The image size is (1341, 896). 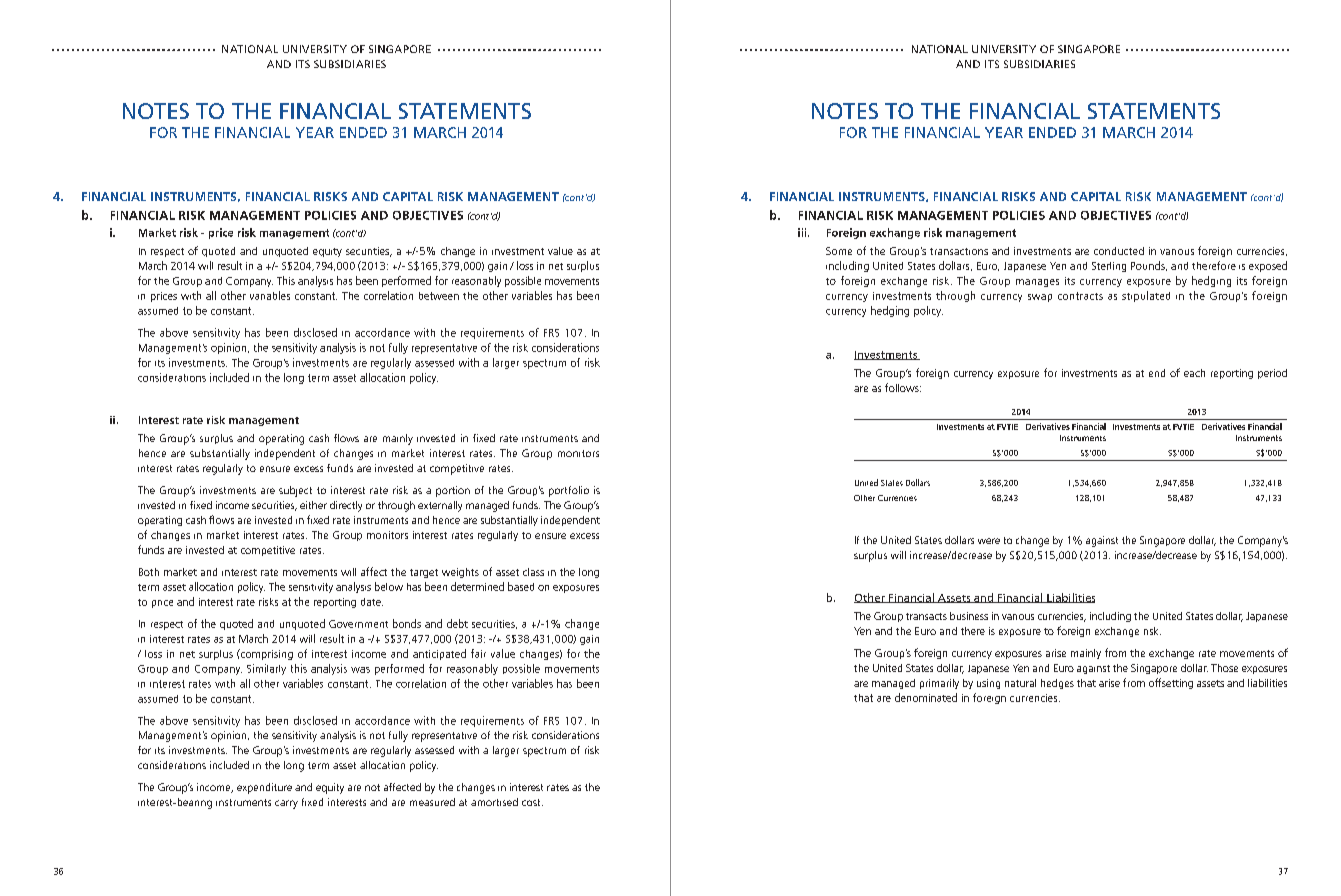 I want to click on subject, so click(x=295, y=491).
